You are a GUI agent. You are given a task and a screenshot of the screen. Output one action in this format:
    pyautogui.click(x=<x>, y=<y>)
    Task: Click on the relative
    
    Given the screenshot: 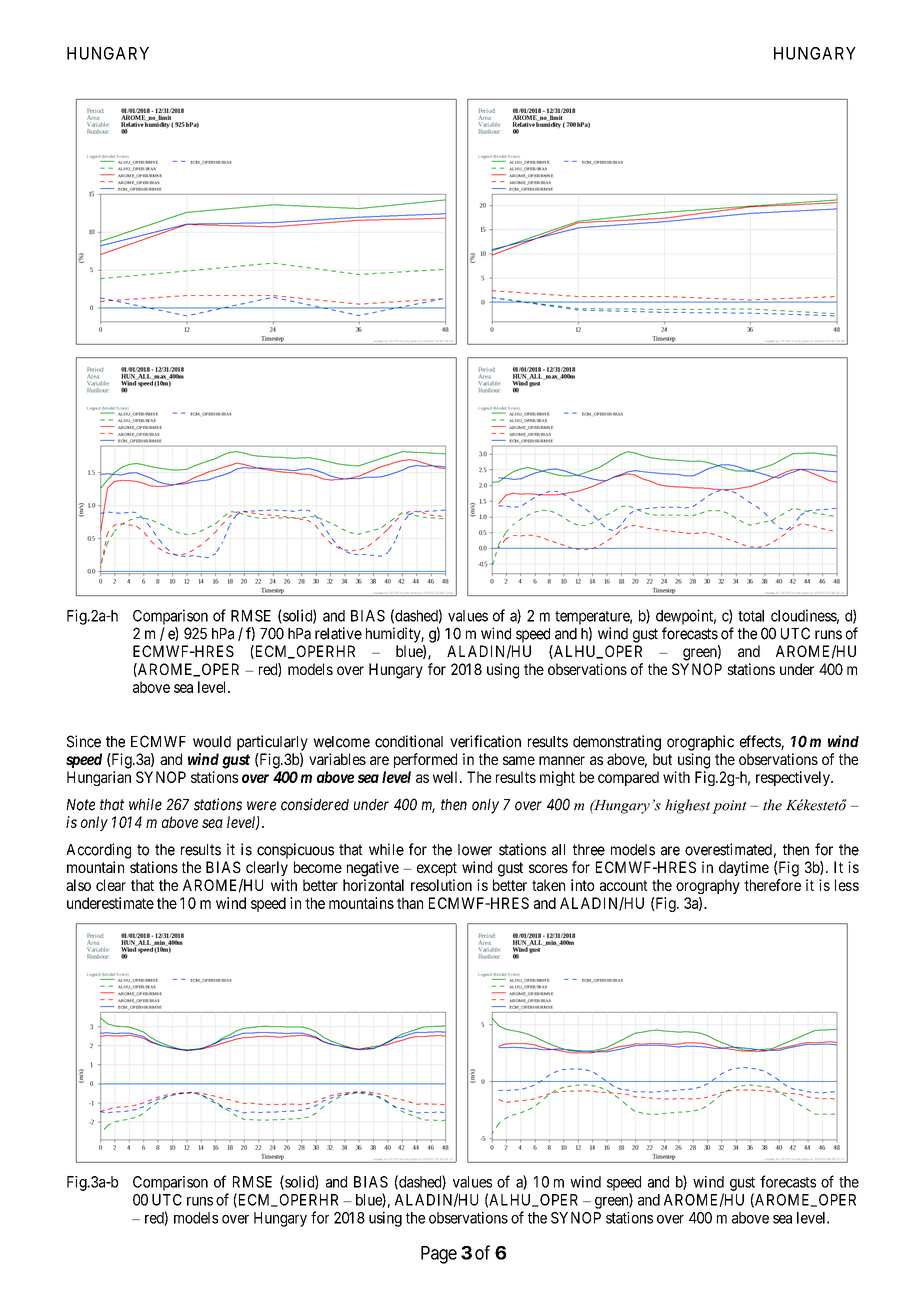 What is the action you would take?
    pyautogui.click(x=338, y=633)
